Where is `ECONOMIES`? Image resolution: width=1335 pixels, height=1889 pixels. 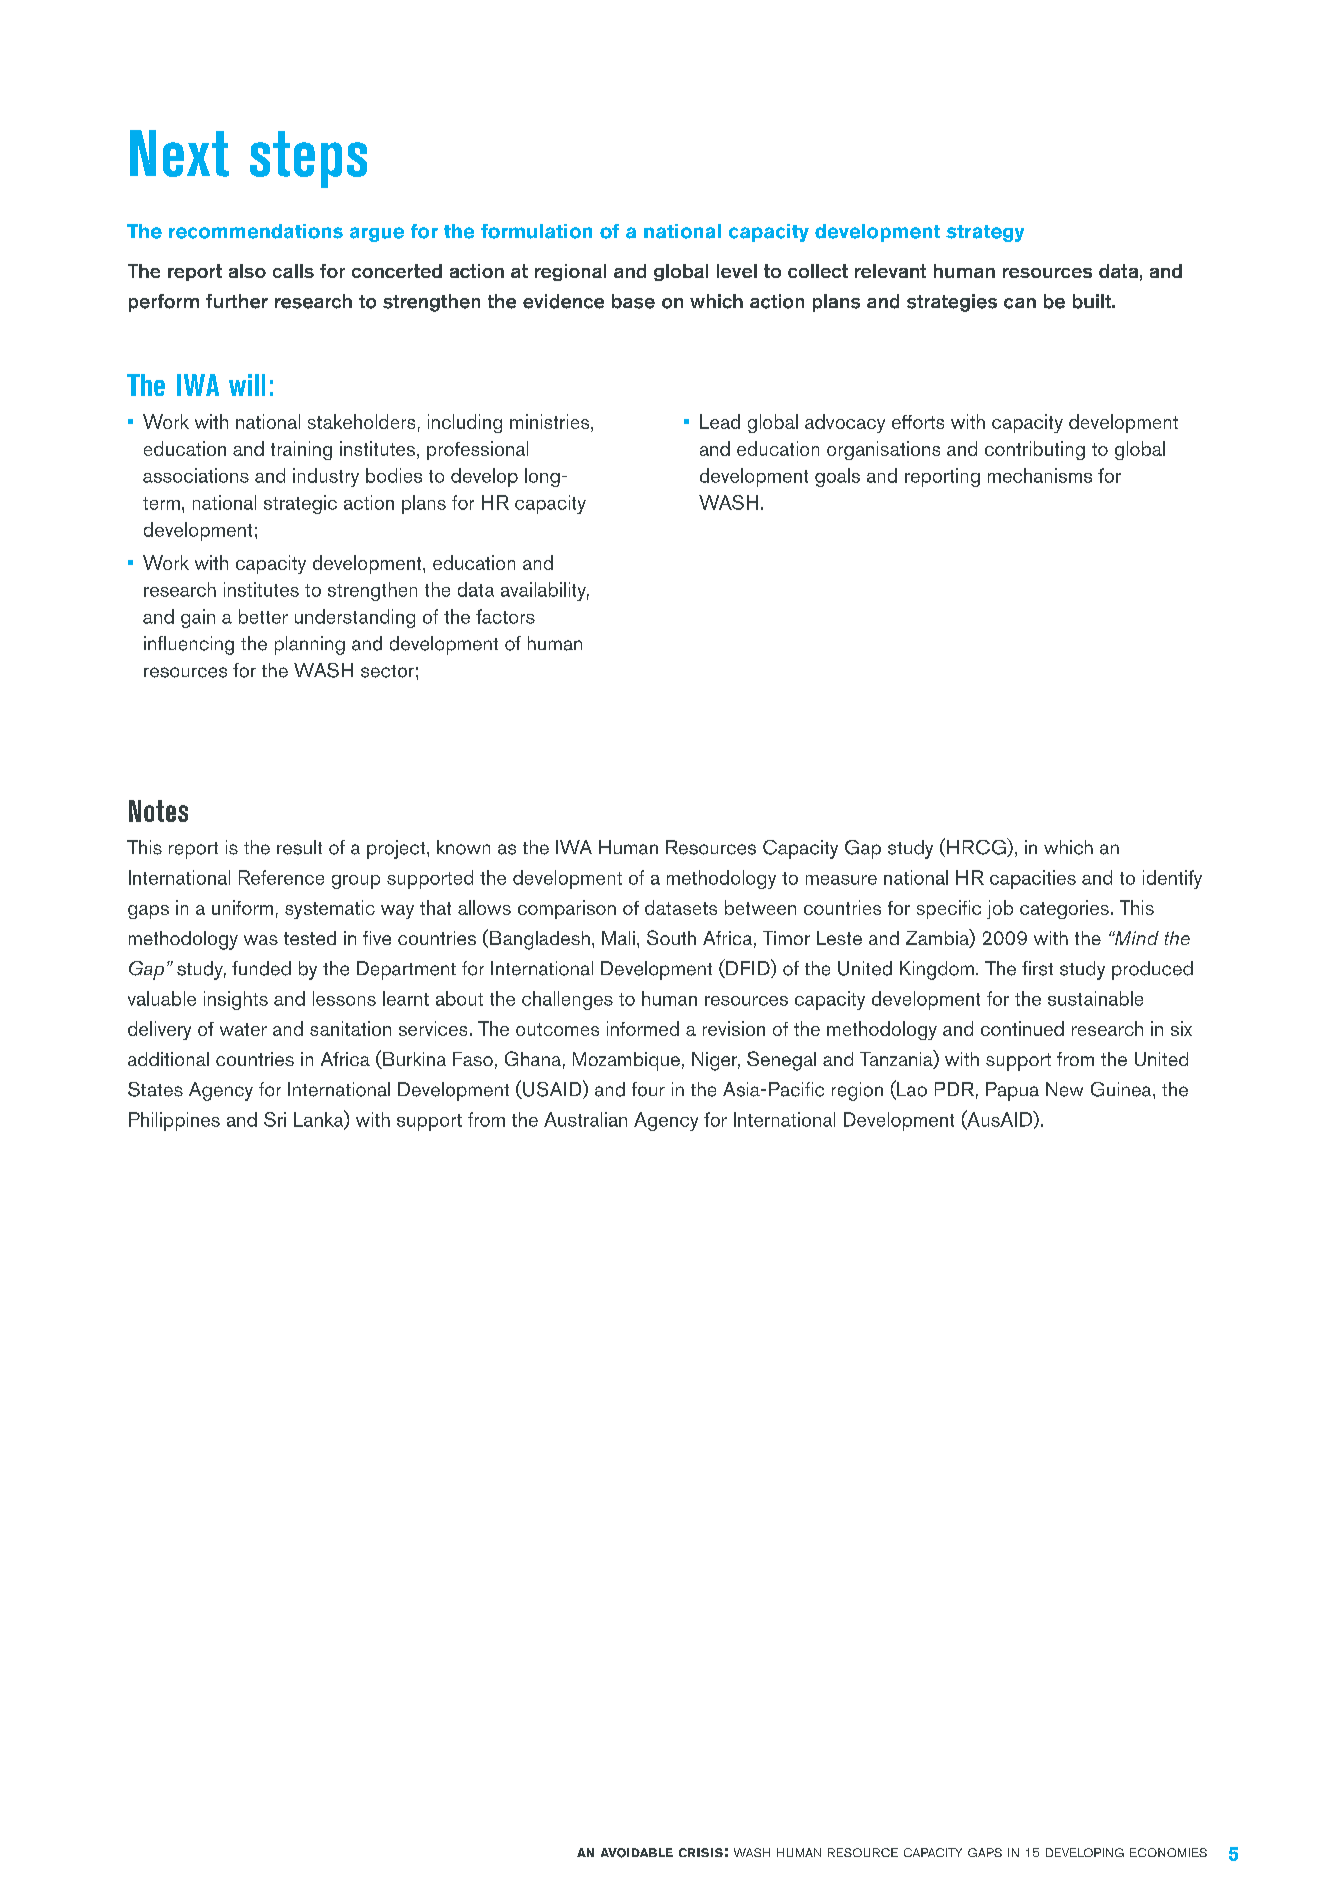
ECONOMIES is located at coordinates (1168, 1852).
